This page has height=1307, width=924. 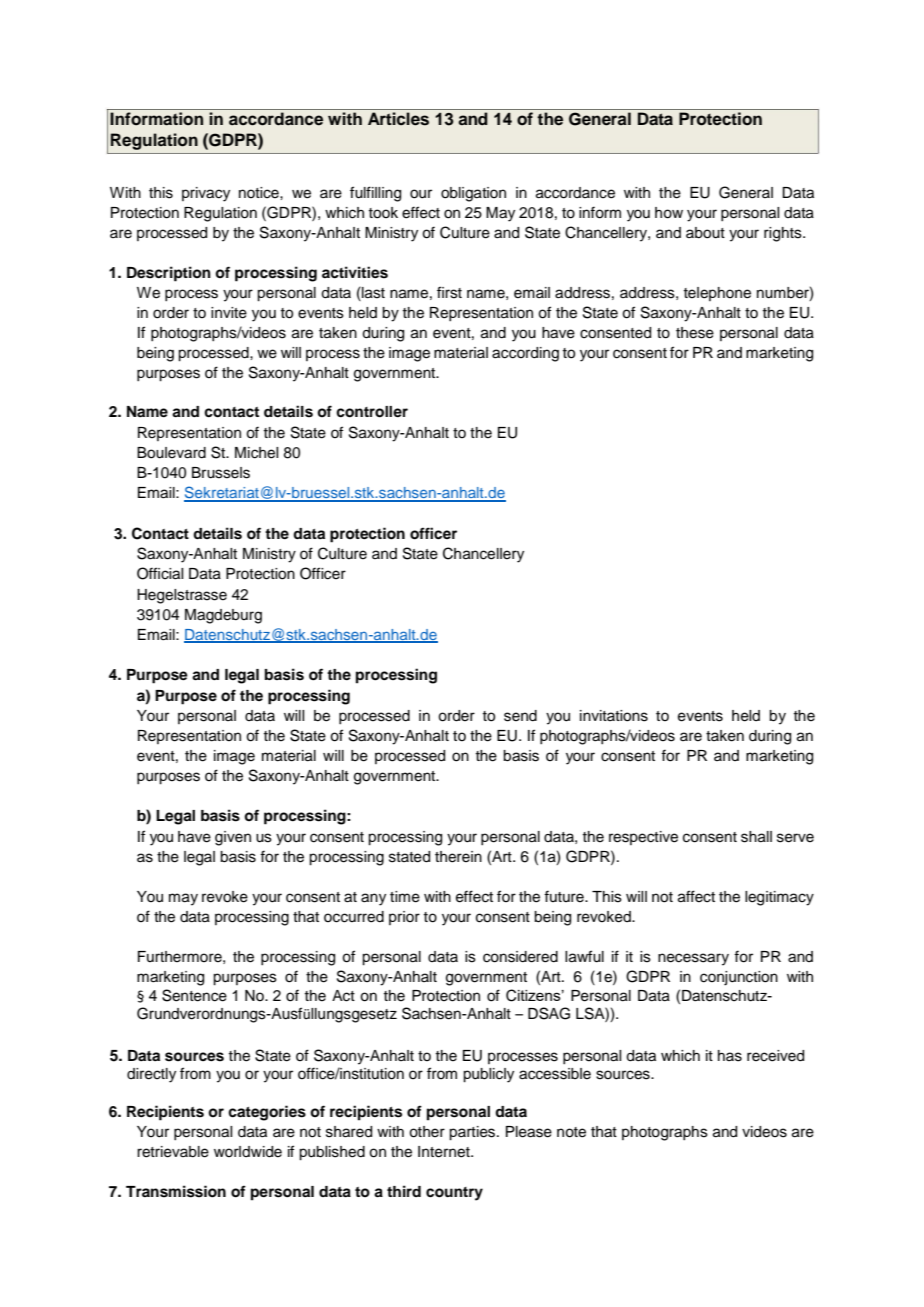 I want to click on worldwide, so click(x=248, y=1152).
